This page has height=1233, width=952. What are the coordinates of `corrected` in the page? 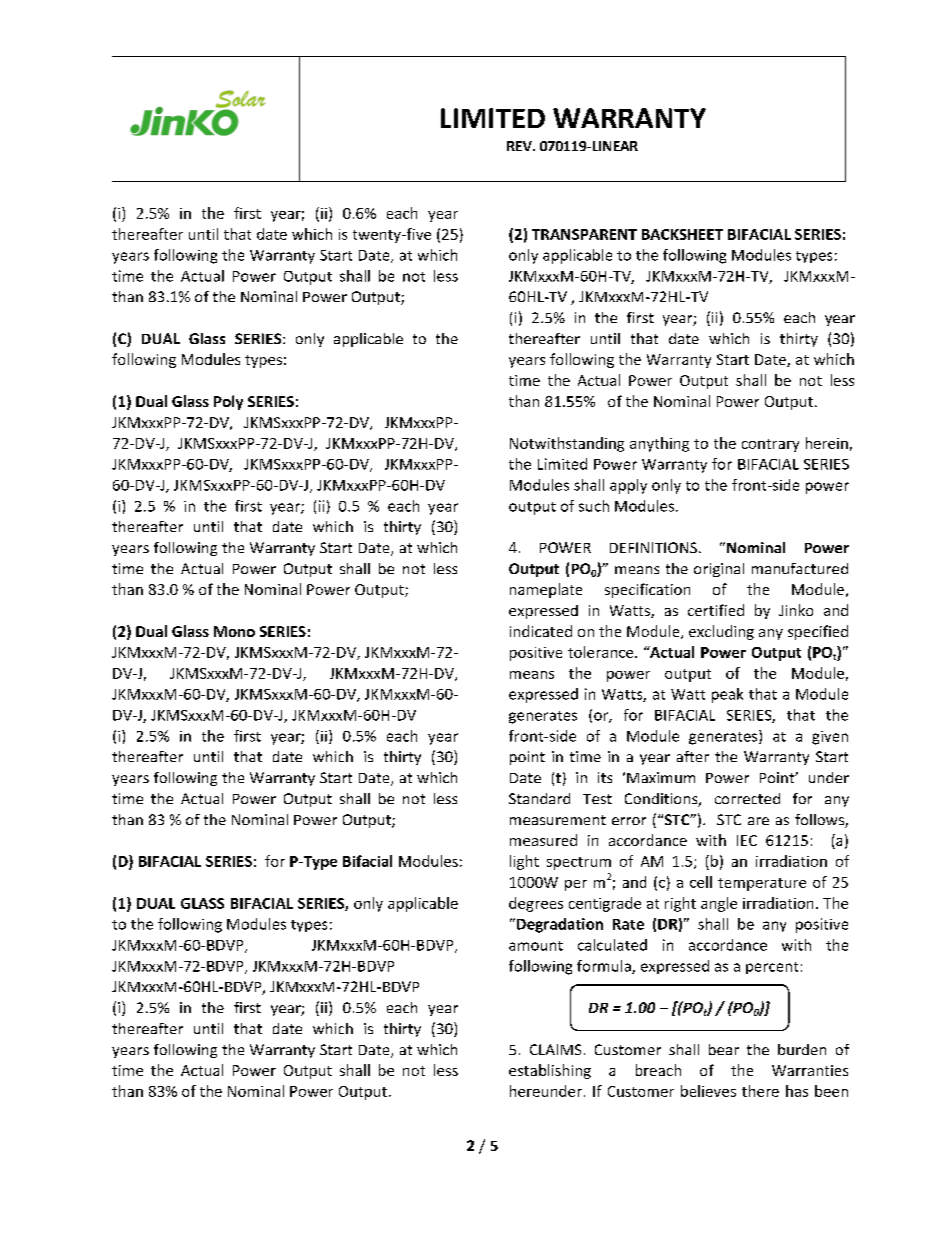 It's located at (747, 798).
